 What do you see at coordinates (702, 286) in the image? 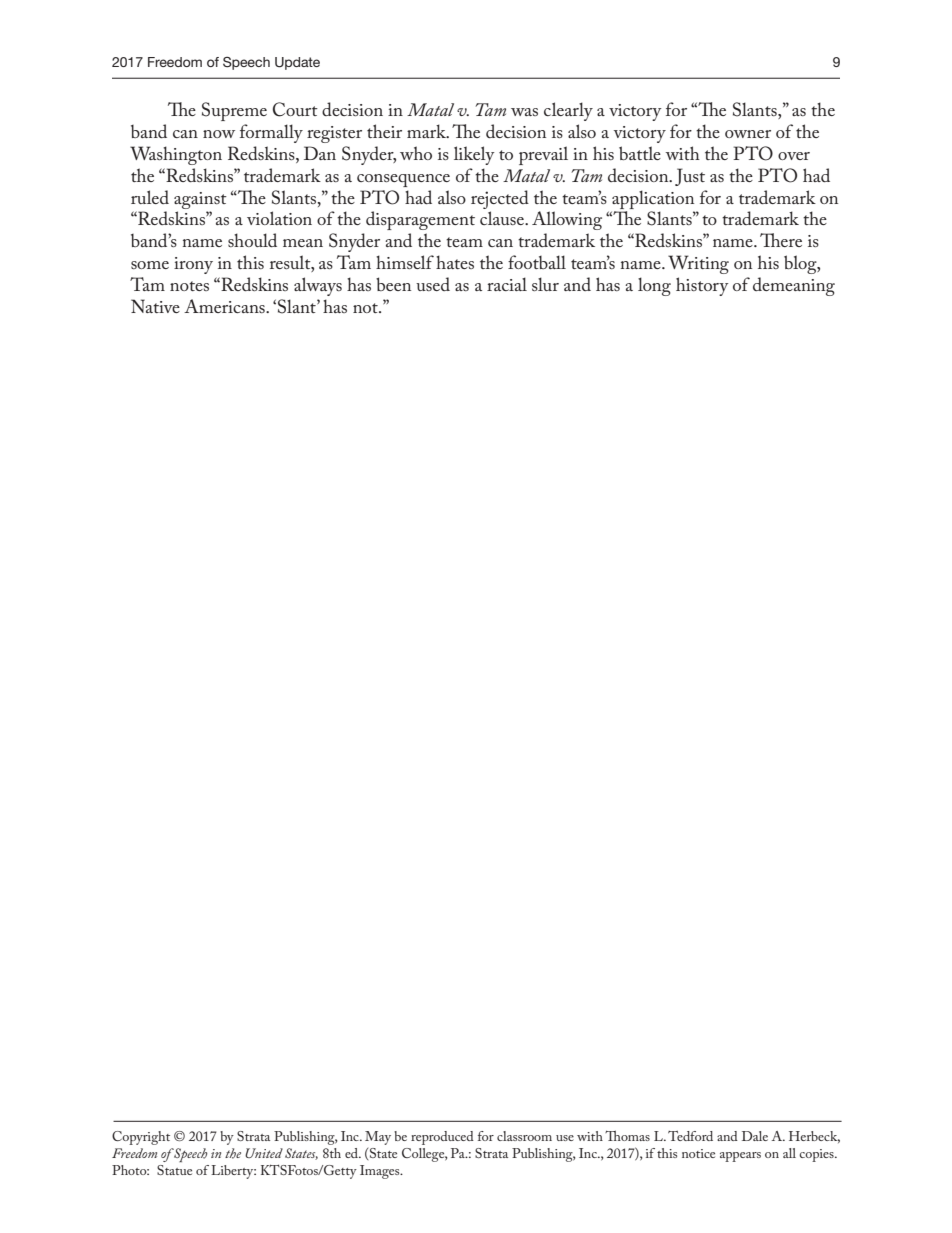
I see `history` at bounding box center [702, 286].
